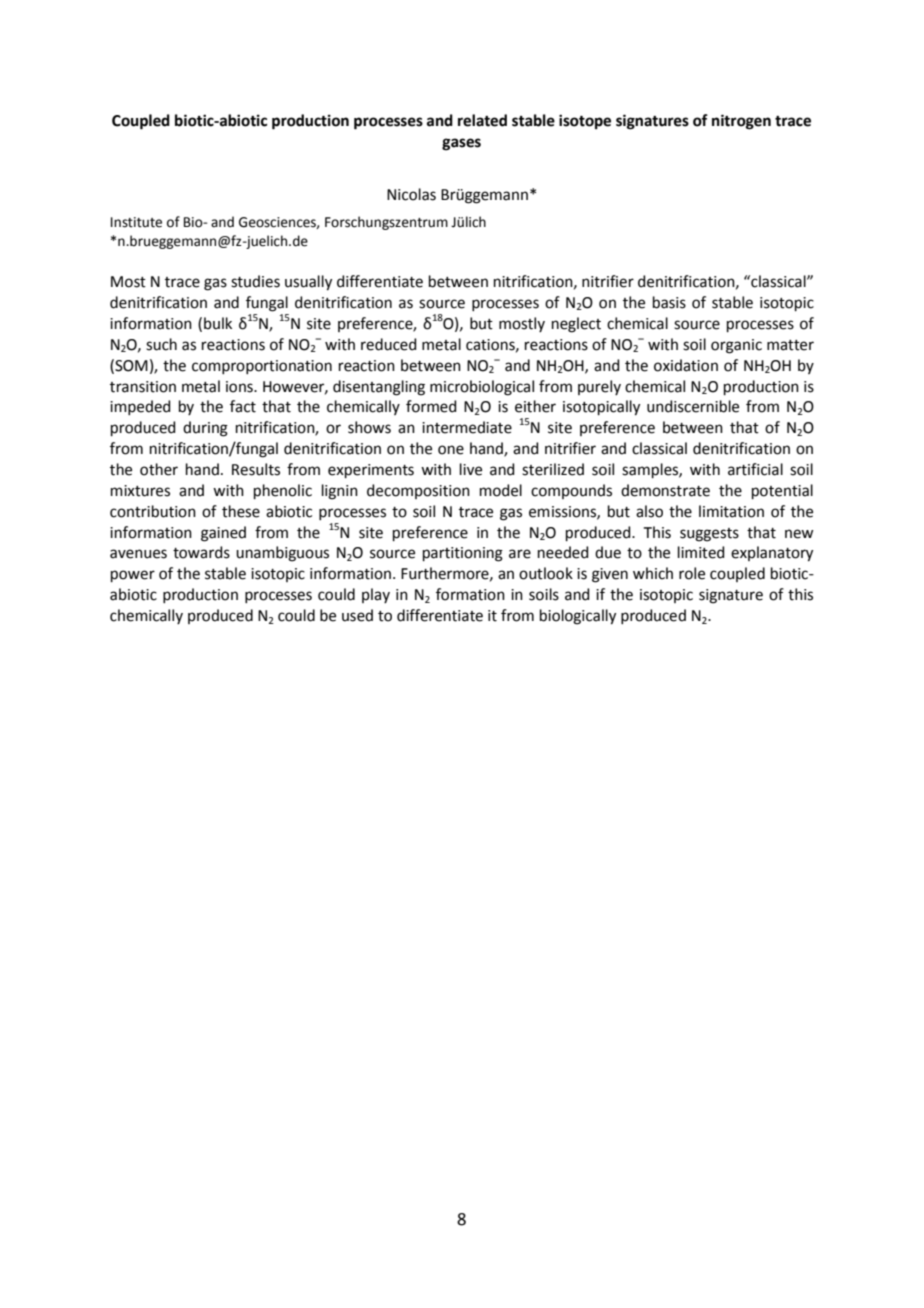 This screenshot has height=1308, width=924. What do you see at coordinates (136, 222) in the screenshot?
I see `Institute` at bounding box center [136, 222].
